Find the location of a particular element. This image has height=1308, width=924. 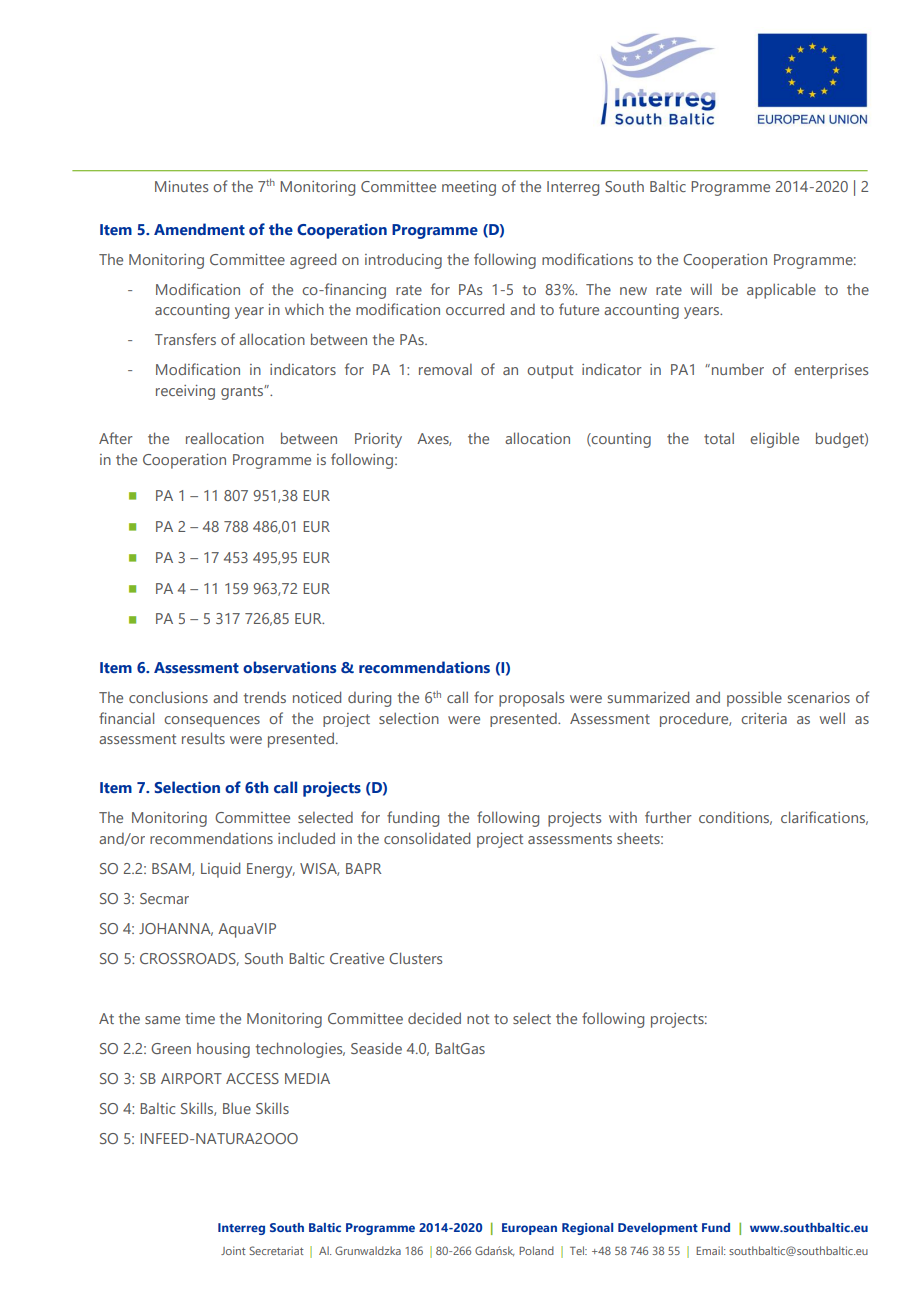

European is located at coordinates (529, 1229).
